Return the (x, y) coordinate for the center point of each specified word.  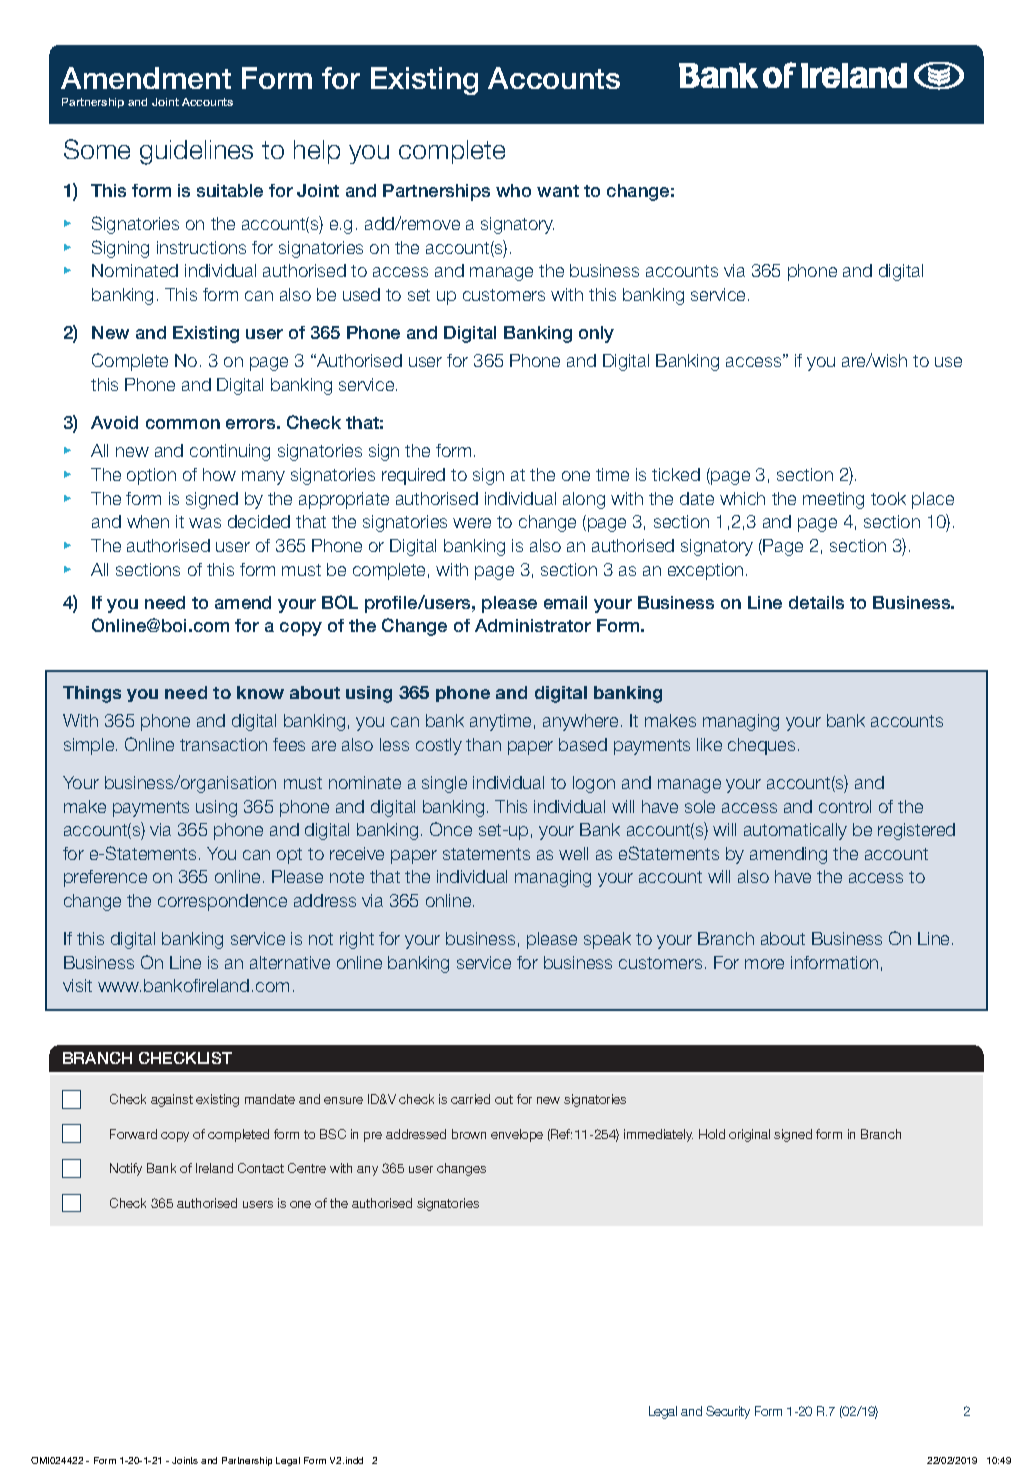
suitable (230, 190)
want (558, 191)
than (483, 744)
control (845, 806)
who (513, 190)
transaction (223, 744)
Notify (126, 1169)
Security (728, 1412)
